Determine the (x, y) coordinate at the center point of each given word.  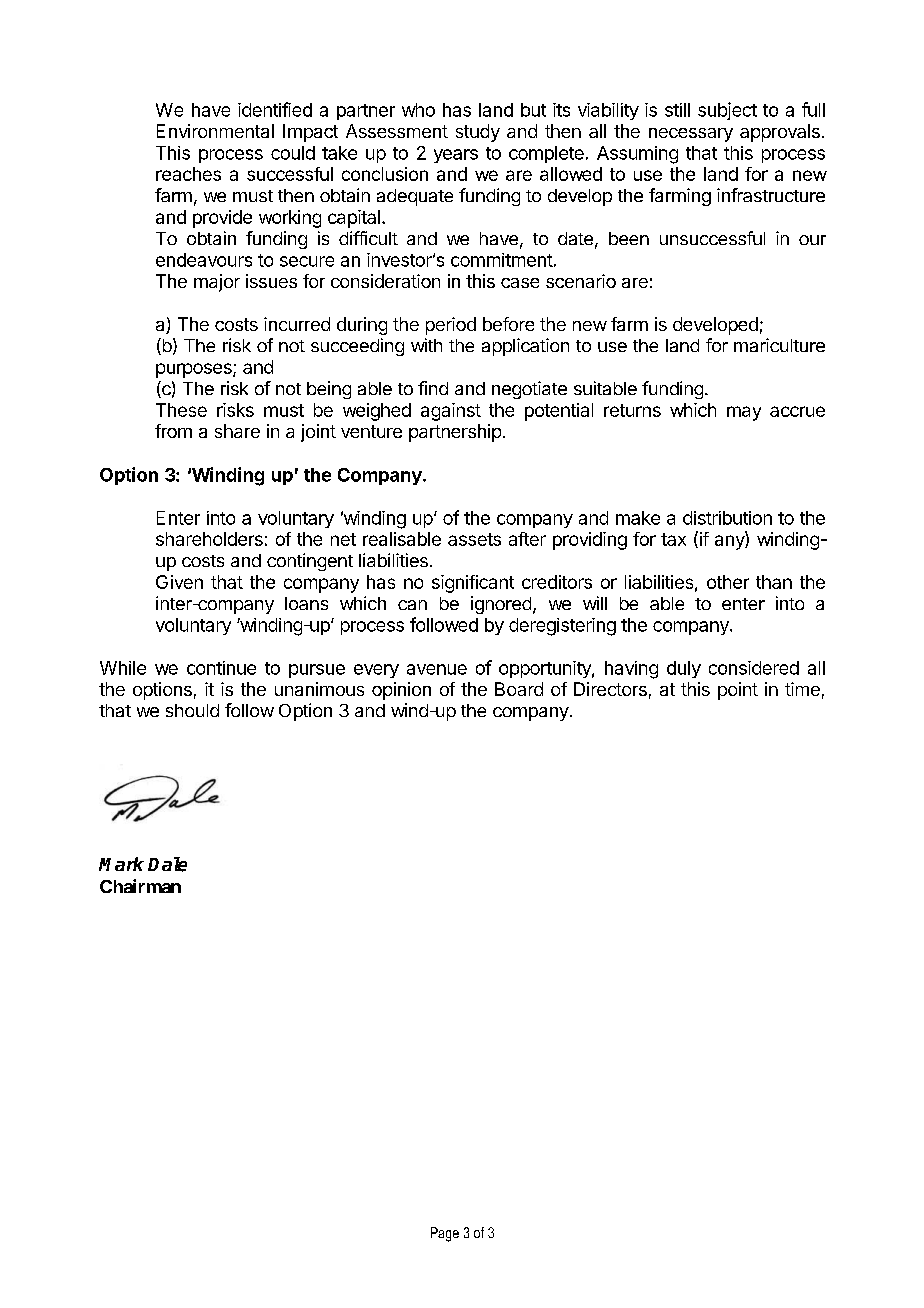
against (451, 412)
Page (445, 1234)
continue (221, 668)
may (744, 413)
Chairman (140, 886)
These (181, 410)
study (478, 133)
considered (754, 668)
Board (519, 689)
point (738, 691)
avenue (437, 669)
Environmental (215, 131)
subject (727, 111)
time (802, 689)
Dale (167, 864)
